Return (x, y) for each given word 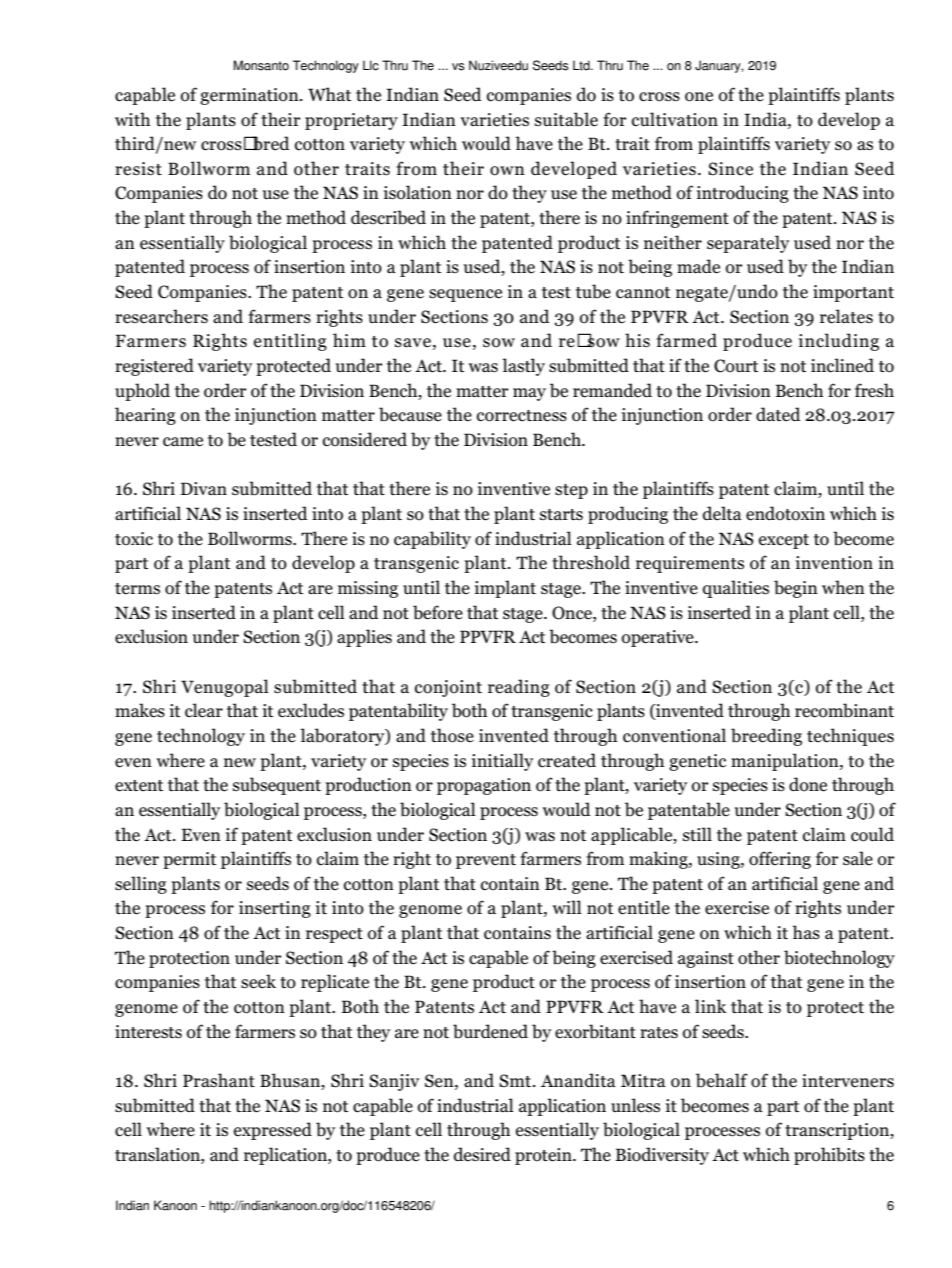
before (438, 612)
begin (796, 589)
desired (482, 1154)
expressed (273, 1131)
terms (137, 589)
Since (730, 169)
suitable (566, 119)
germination (250, 96)
